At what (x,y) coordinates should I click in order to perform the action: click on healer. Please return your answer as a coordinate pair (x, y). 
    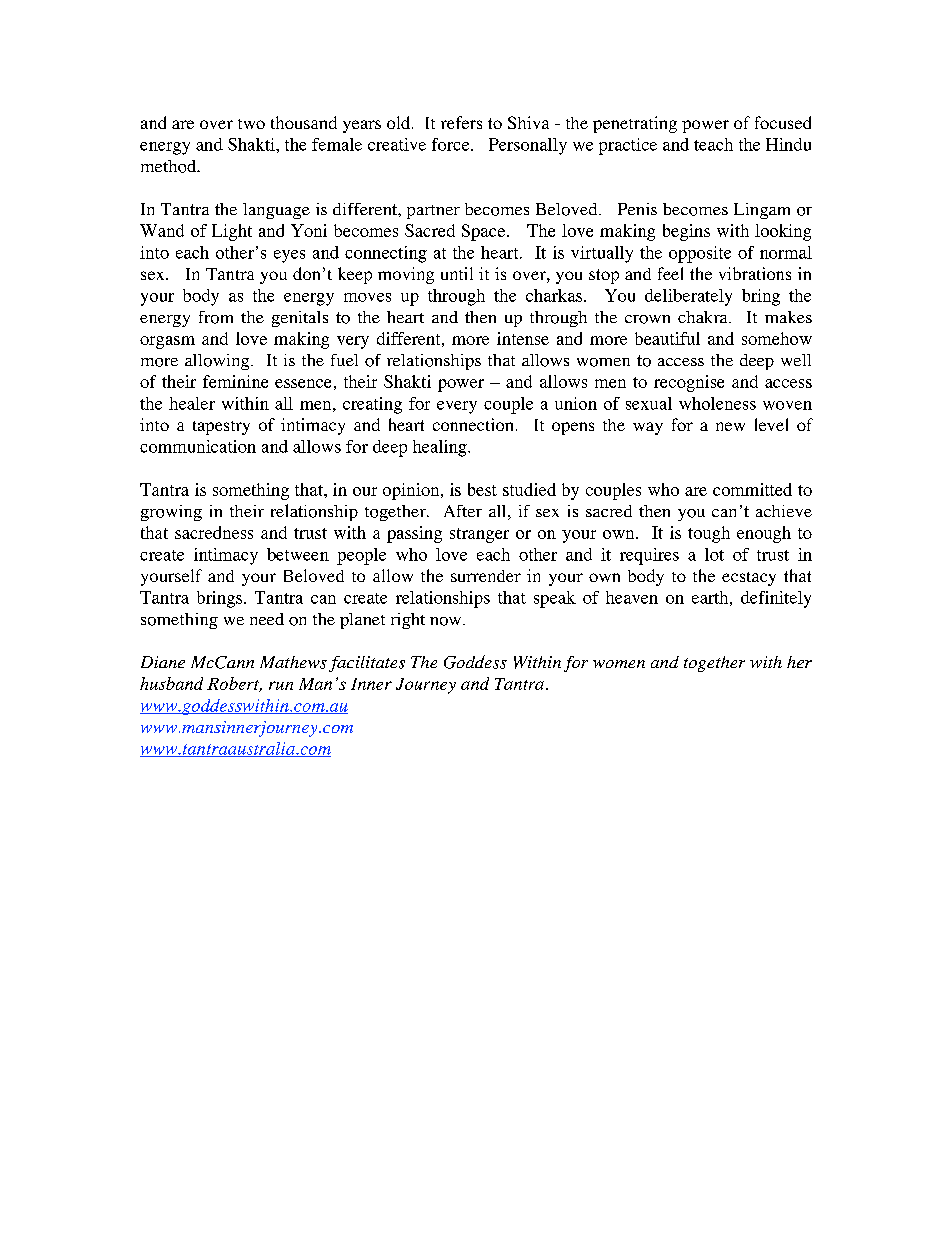
    Looking at the image, I should click on (192, 403).
